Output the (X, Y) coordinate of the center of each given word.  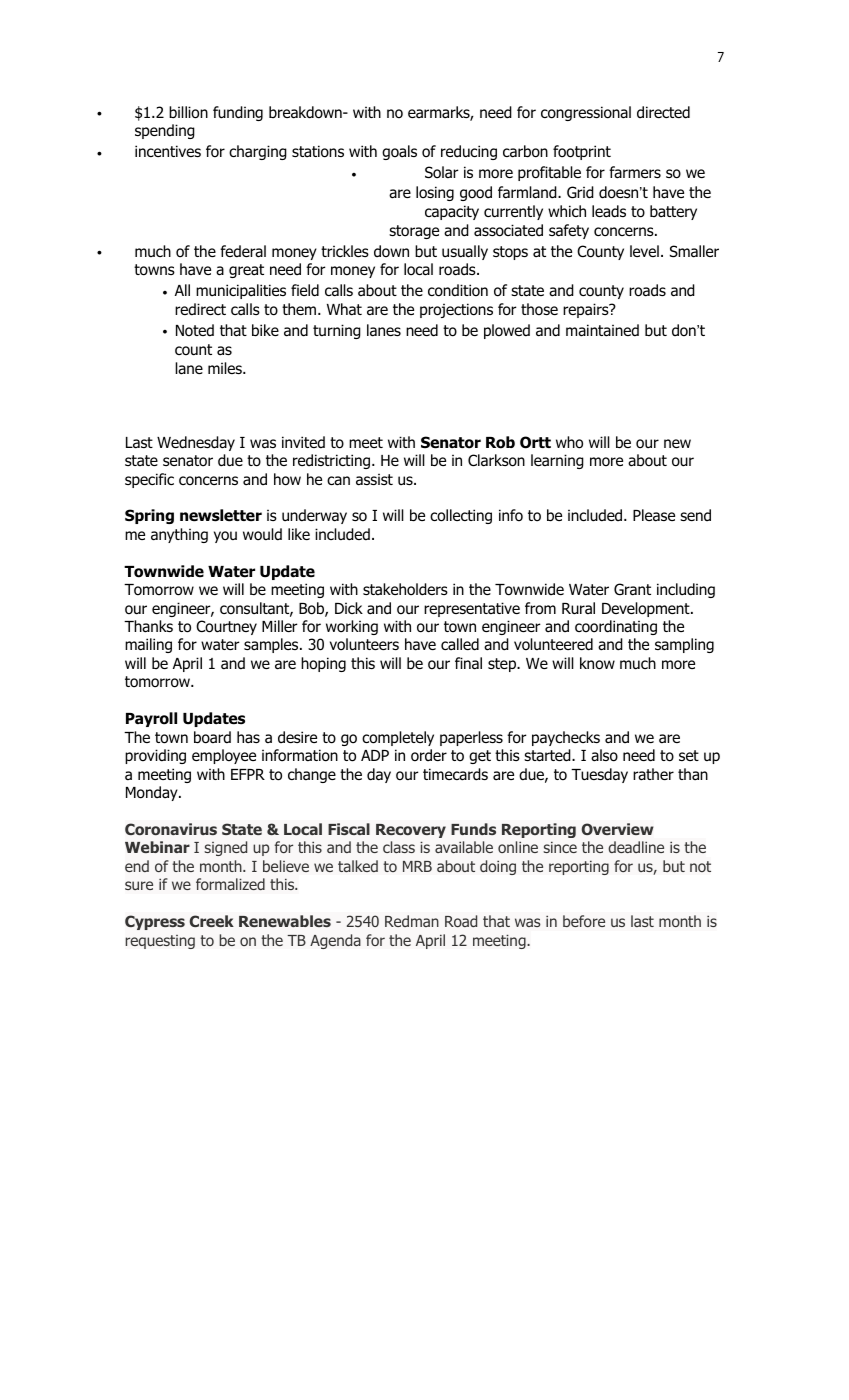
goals (399, 152)
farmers (635, 172)
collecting (461, 516)
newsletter (221, 515)
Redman (412, 921)
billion (188, 112)
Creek (212, 921)
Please (654, 515)
